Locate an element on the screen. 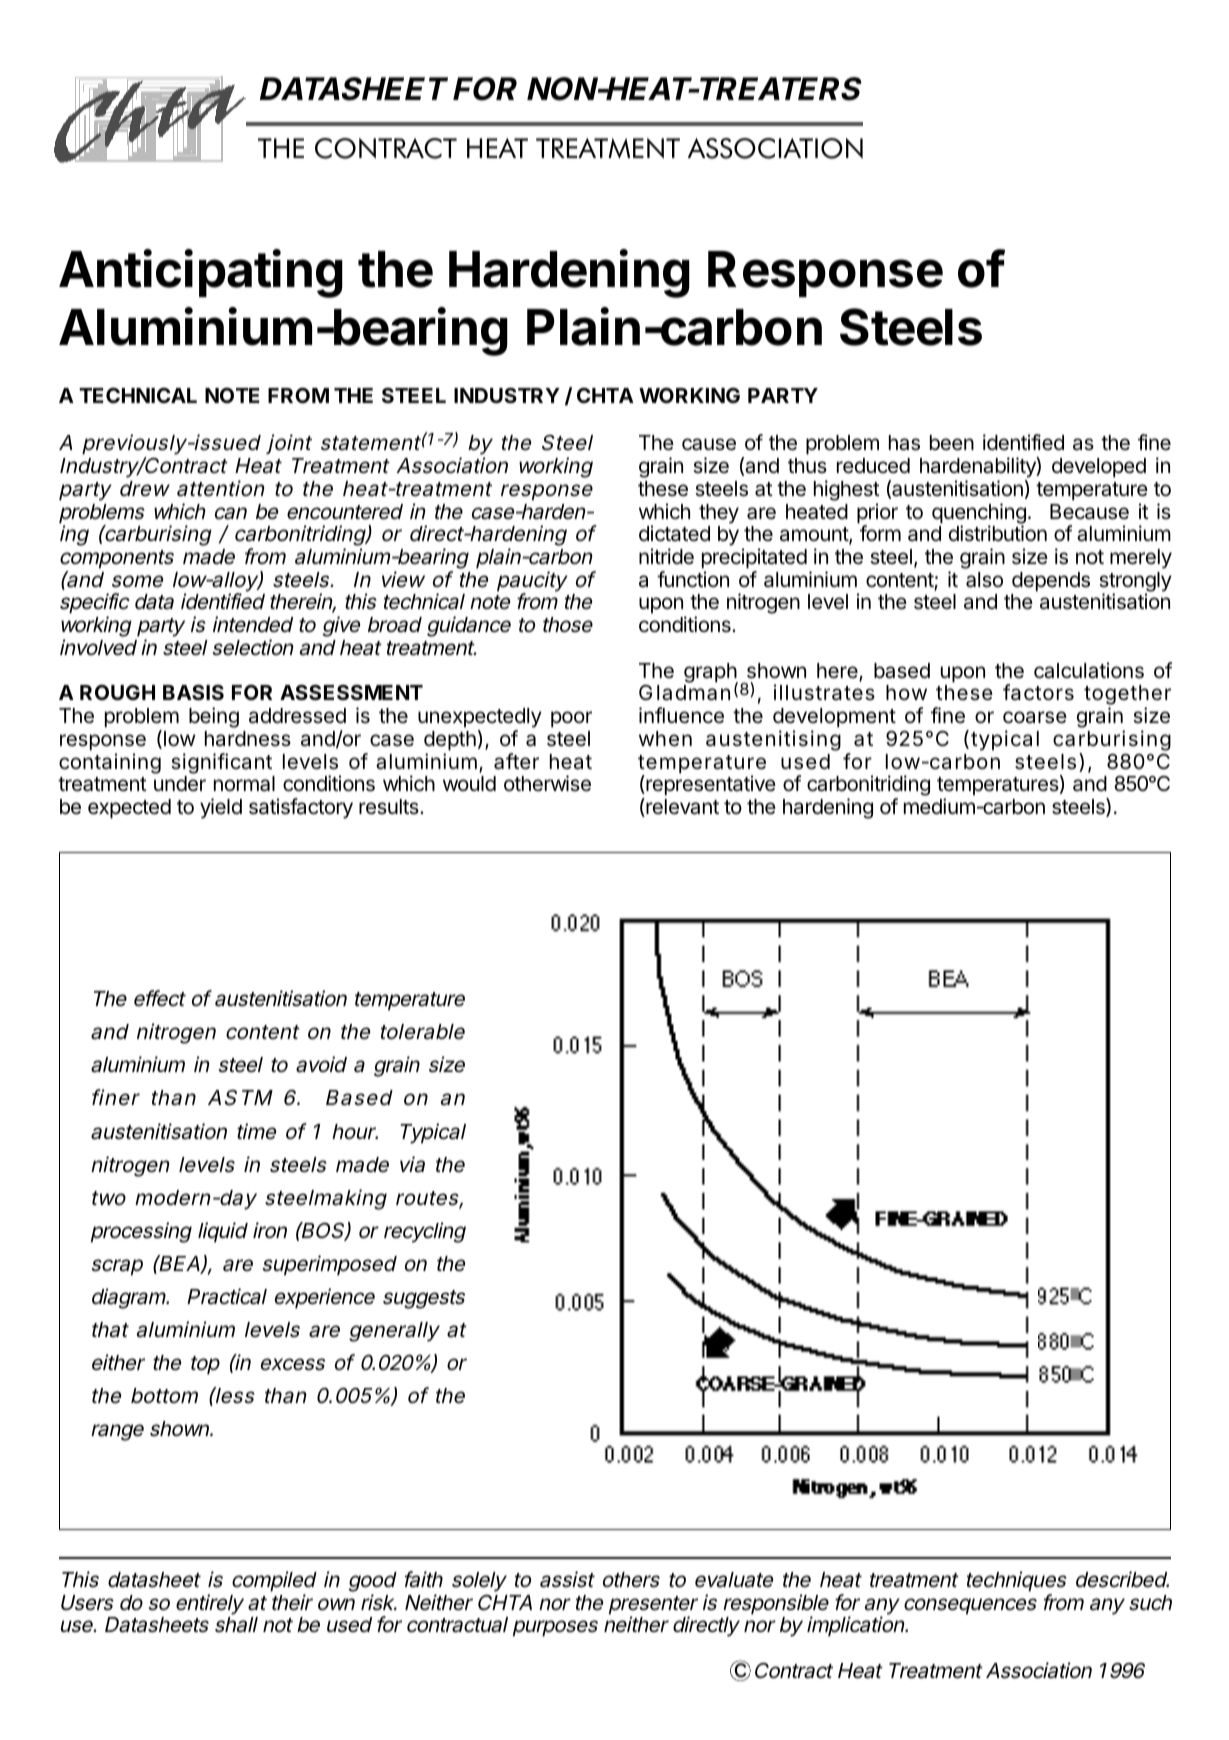 This screenshot has width=1229, height=1740. Anticipating is located at coordinates (201, 273).
